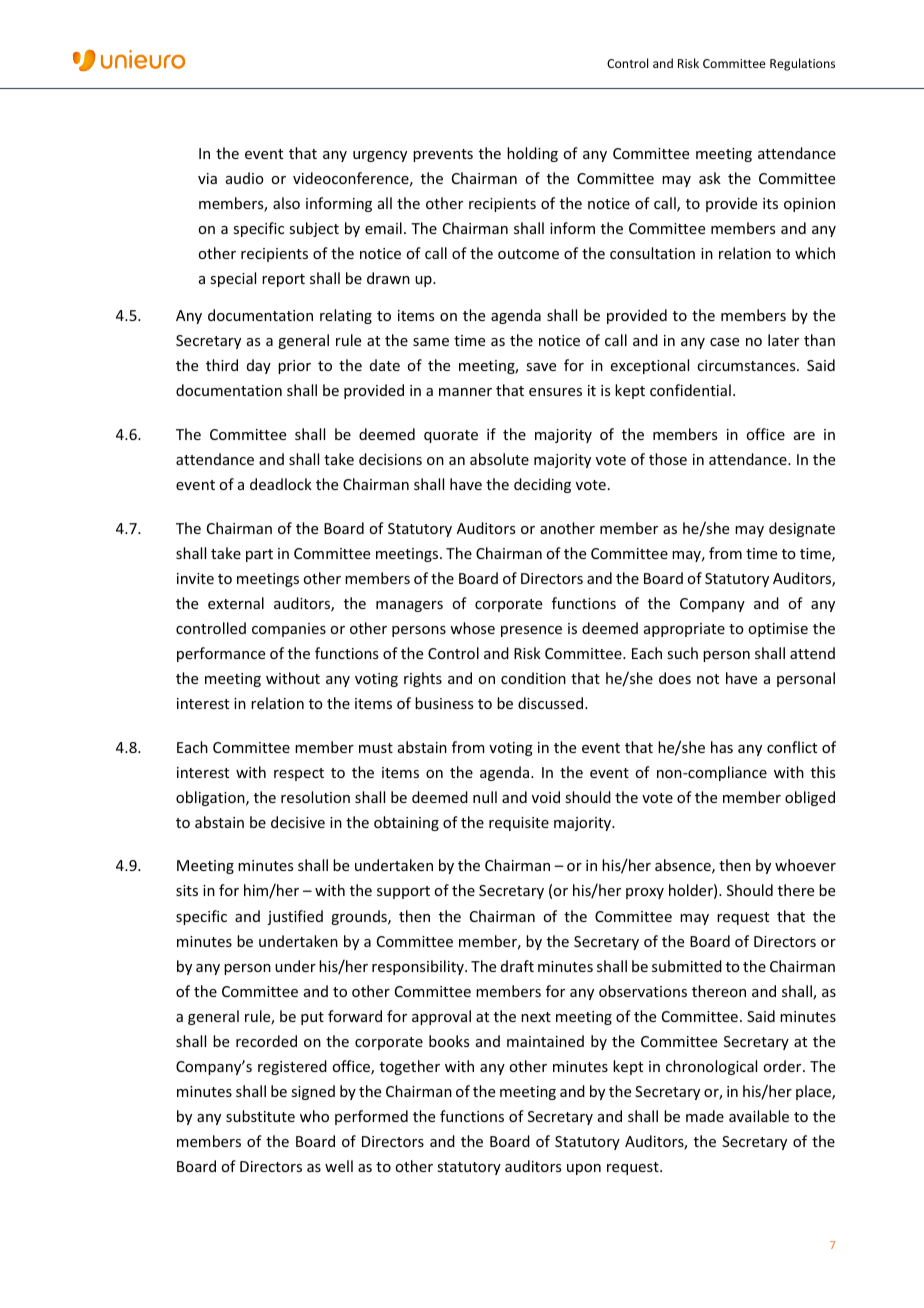  What do you see at coordinates (245, 178) in the document?
I see `audio` at bounding box center [245, 178].
